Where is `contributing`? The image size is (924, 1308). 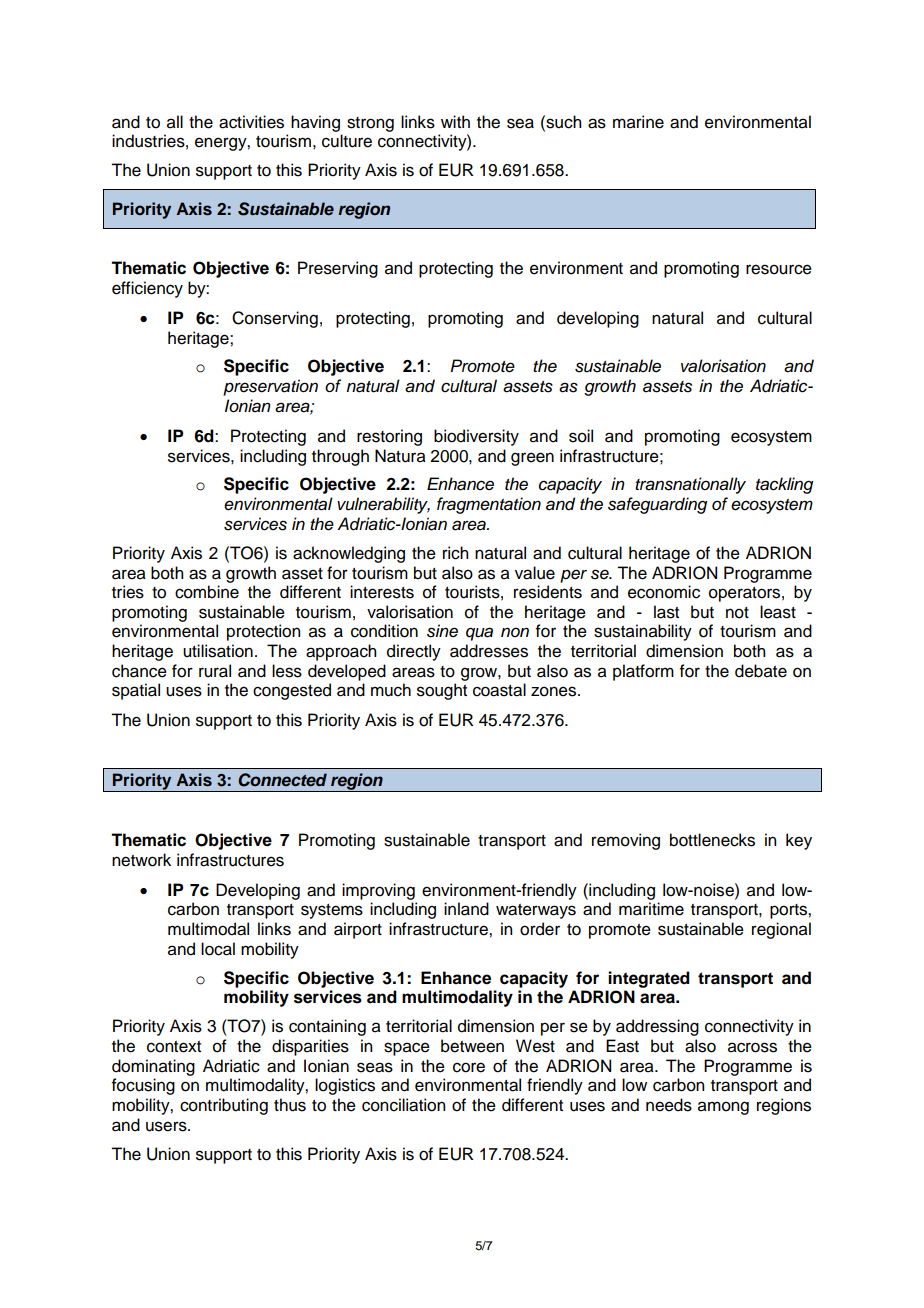 contributing is located at coordinates (224, 1106).
